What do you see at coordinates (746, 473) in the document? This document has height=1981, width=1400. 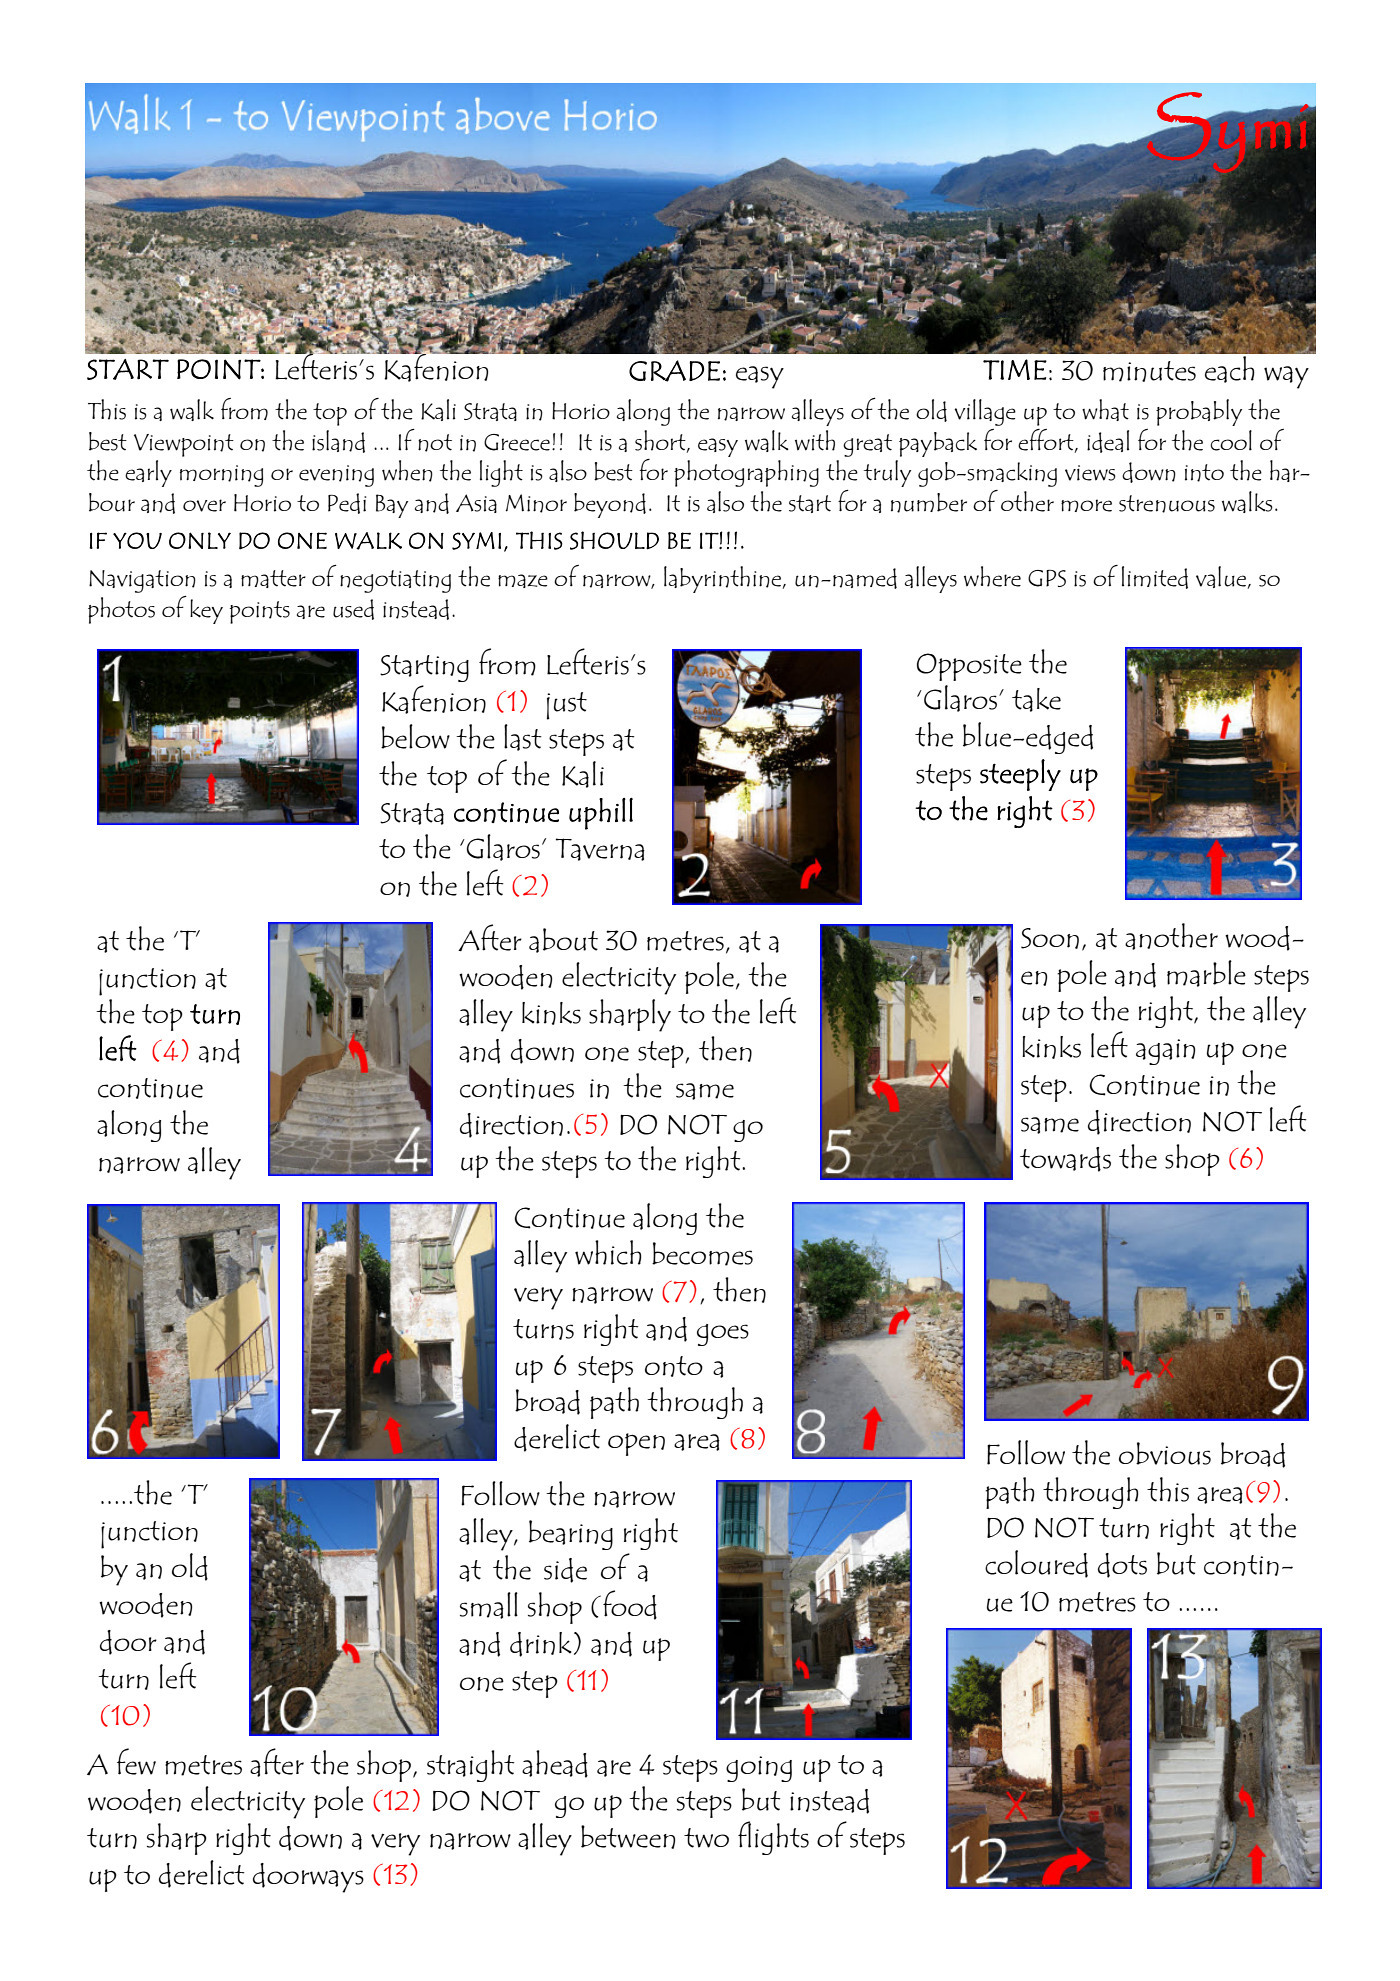 I see `photographing` at bounding box center [746, 473].
